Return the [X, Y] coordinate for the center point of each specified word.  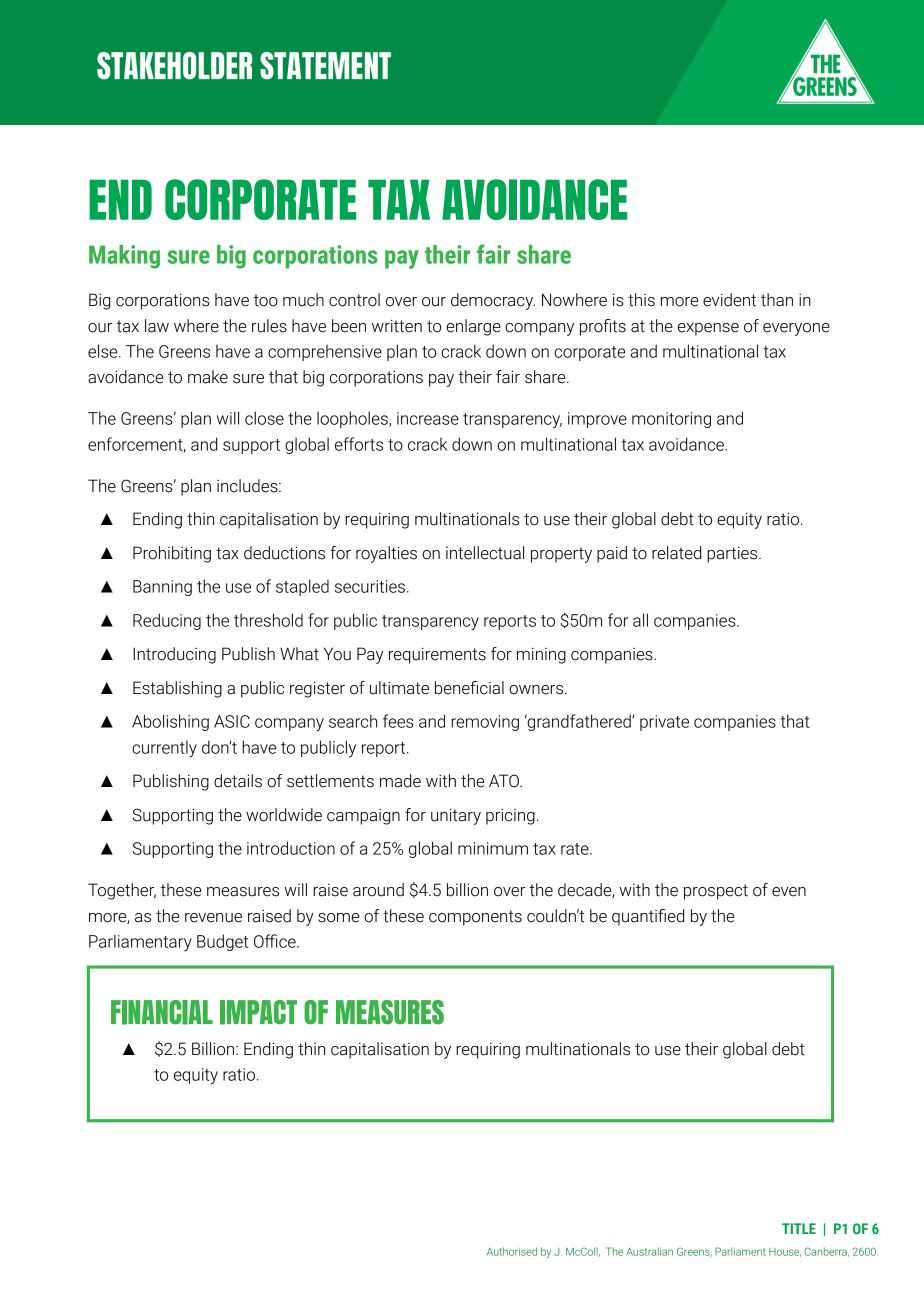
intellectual [485, 553]
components [475, 918]
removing [485, 723]
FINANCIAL [162, 1012]
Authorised [512, 1251]
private [664, 723]
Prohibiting [172, 554]
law [157, 326]
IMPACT [258, 1012]
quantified [648, 917]
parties [733, 555]
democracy [493, 301]
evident [729, 300]
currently [164, 749]
